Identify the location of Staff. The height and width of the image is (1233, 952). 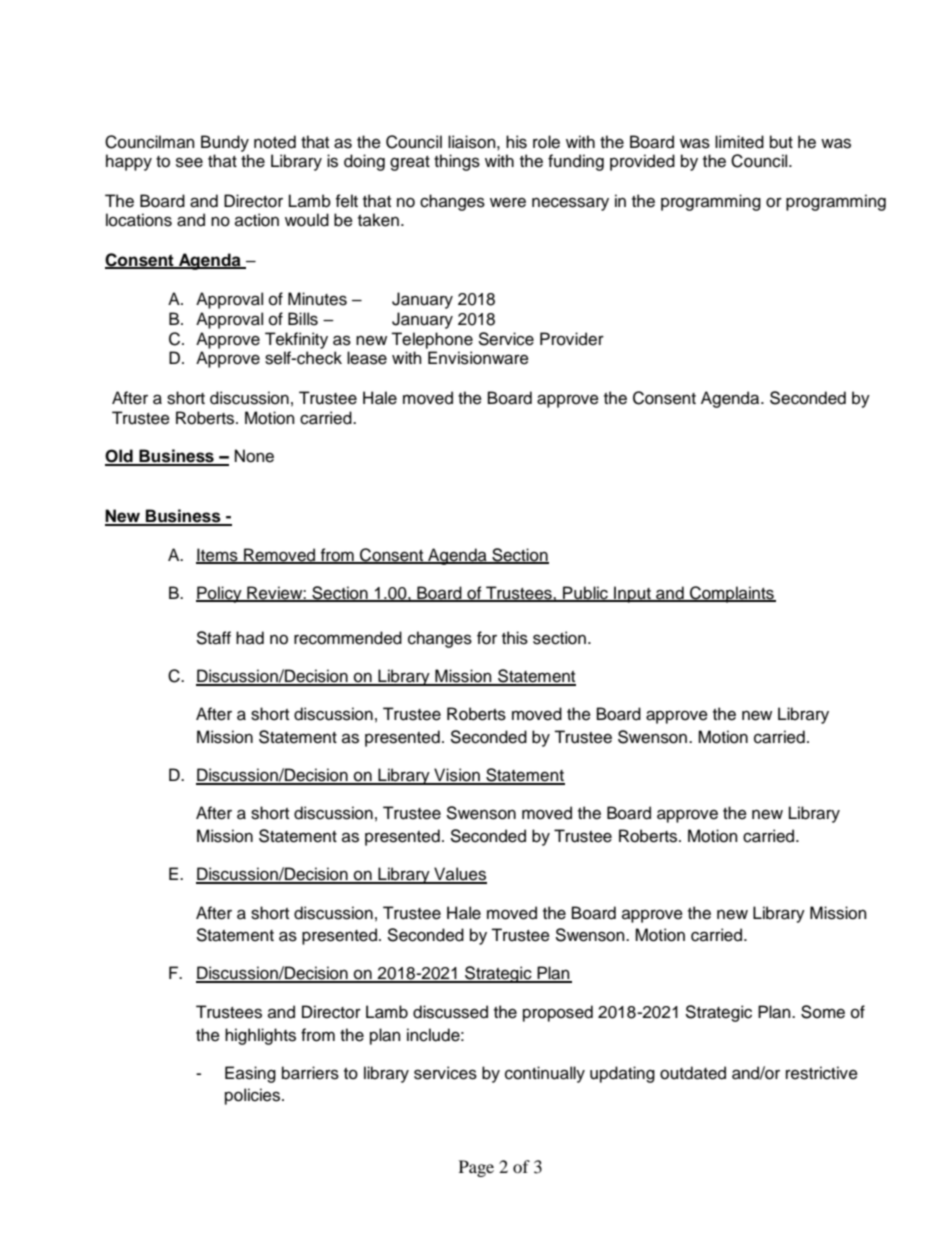
(213, 638).
